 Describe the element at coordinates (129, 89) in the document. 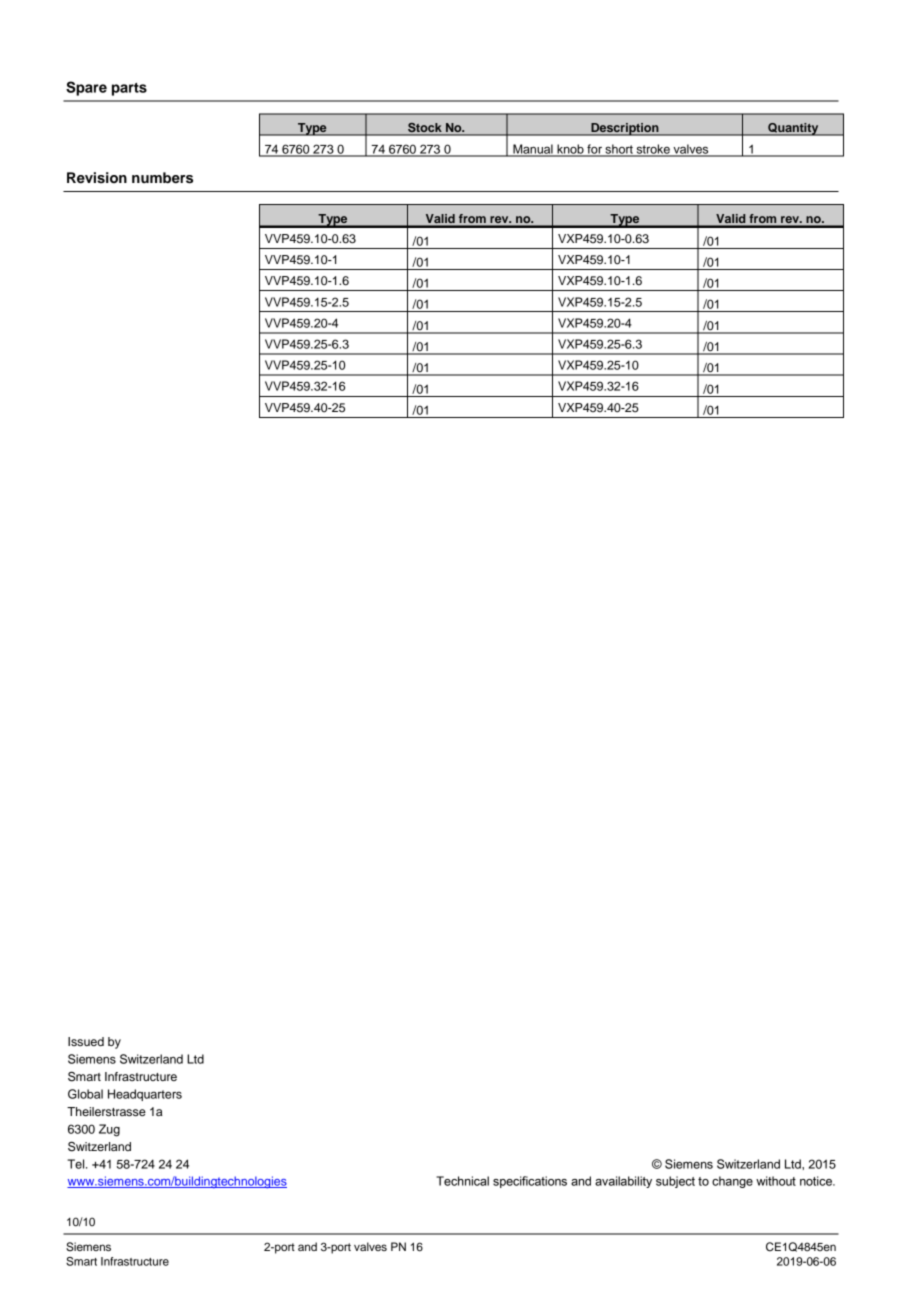

I see `parts` at that location.
